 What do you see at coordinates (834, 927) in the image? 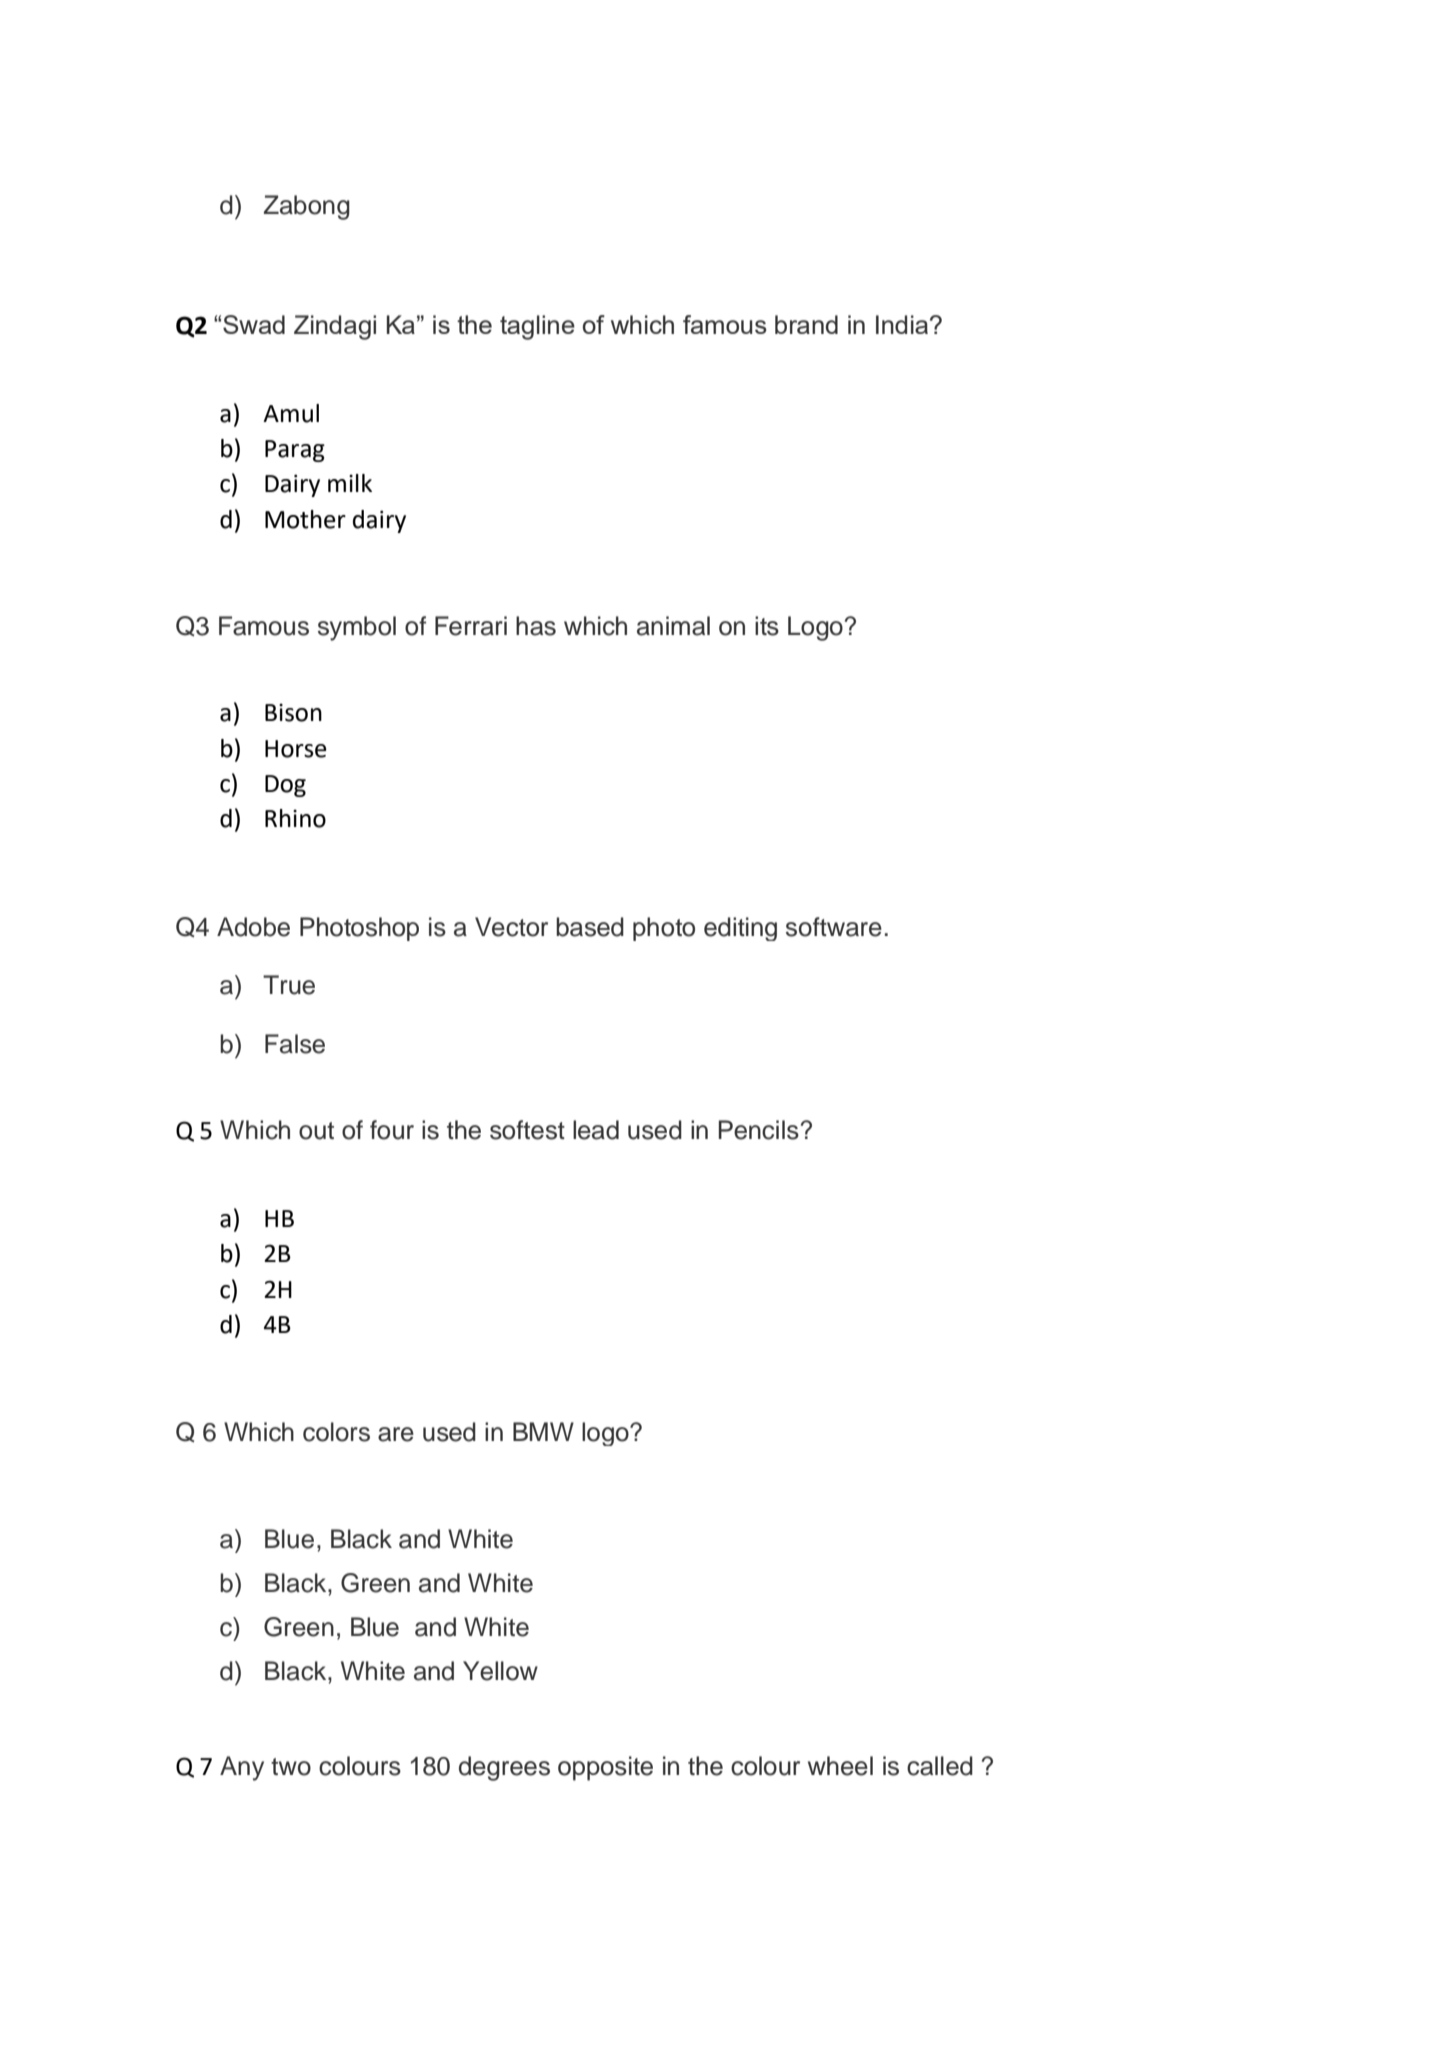
I see `software` at bounding box center [834, 927].
